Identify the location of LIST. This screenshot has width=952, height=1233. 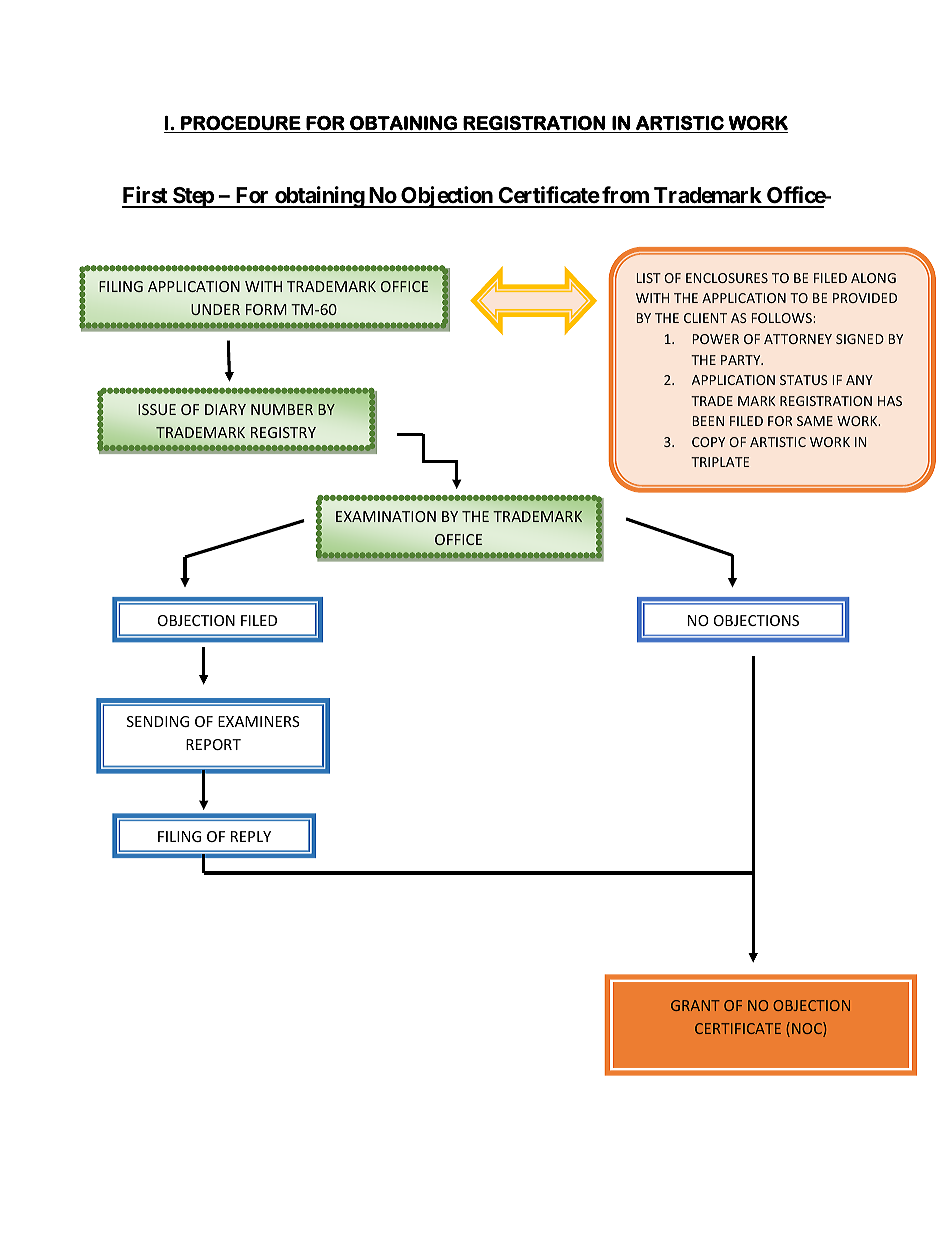
(649, 278).
